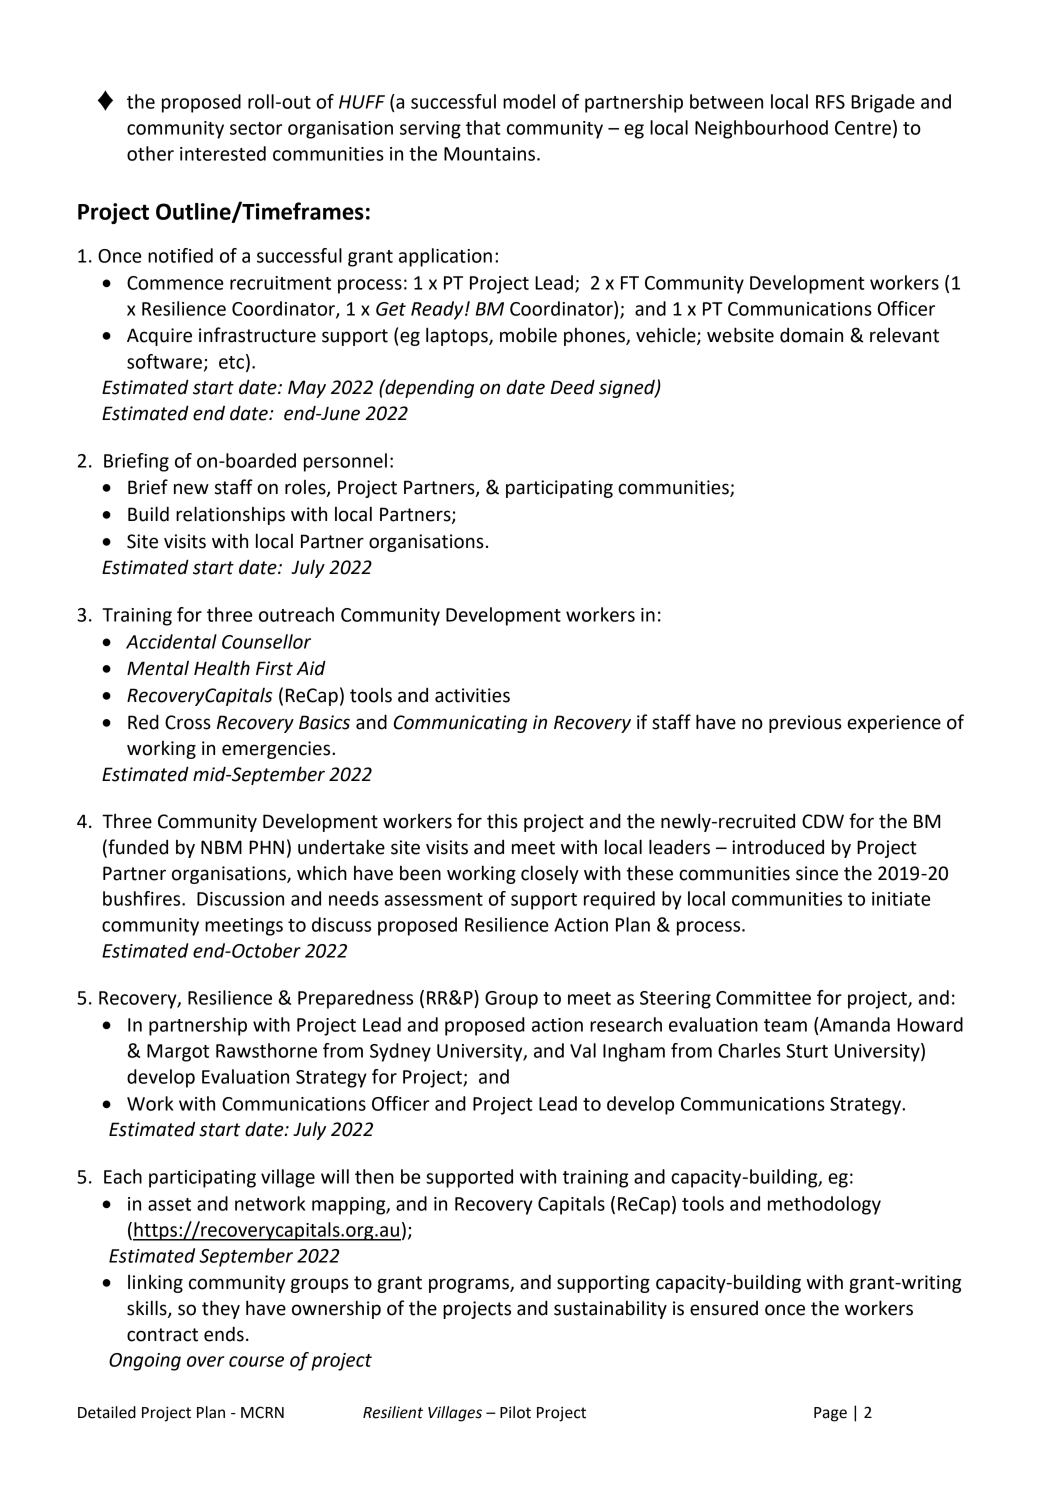 Image resolution: width=1049 pixels, height=1485 pixels. Describe the element at coordinates (491, 154) in the page. I see `Mountains` at that location.
